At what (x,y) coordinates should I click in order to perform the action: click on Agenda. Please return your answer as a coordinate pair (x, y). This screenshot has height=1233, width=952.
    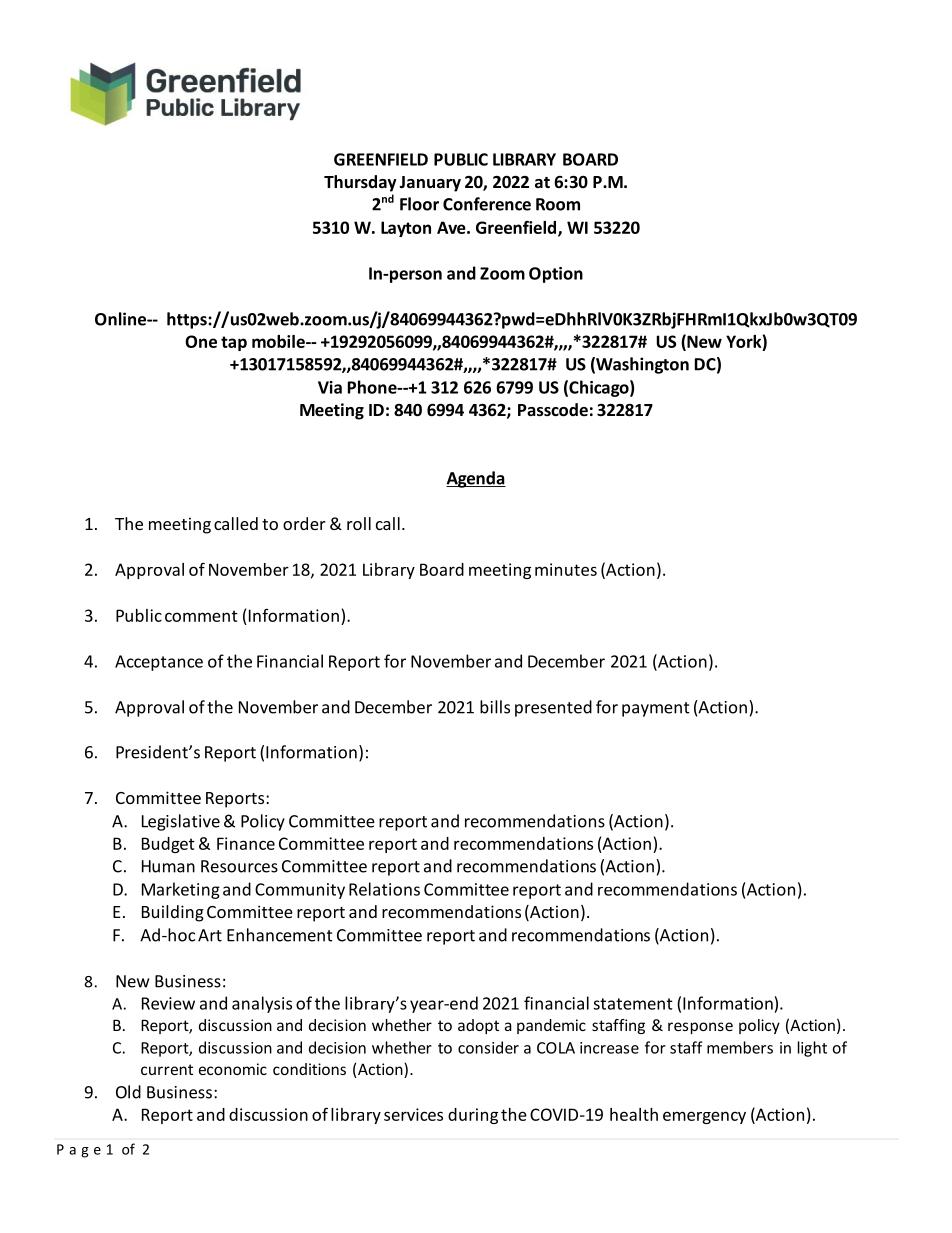
    Looking at the image, I should click on (476, 479).
